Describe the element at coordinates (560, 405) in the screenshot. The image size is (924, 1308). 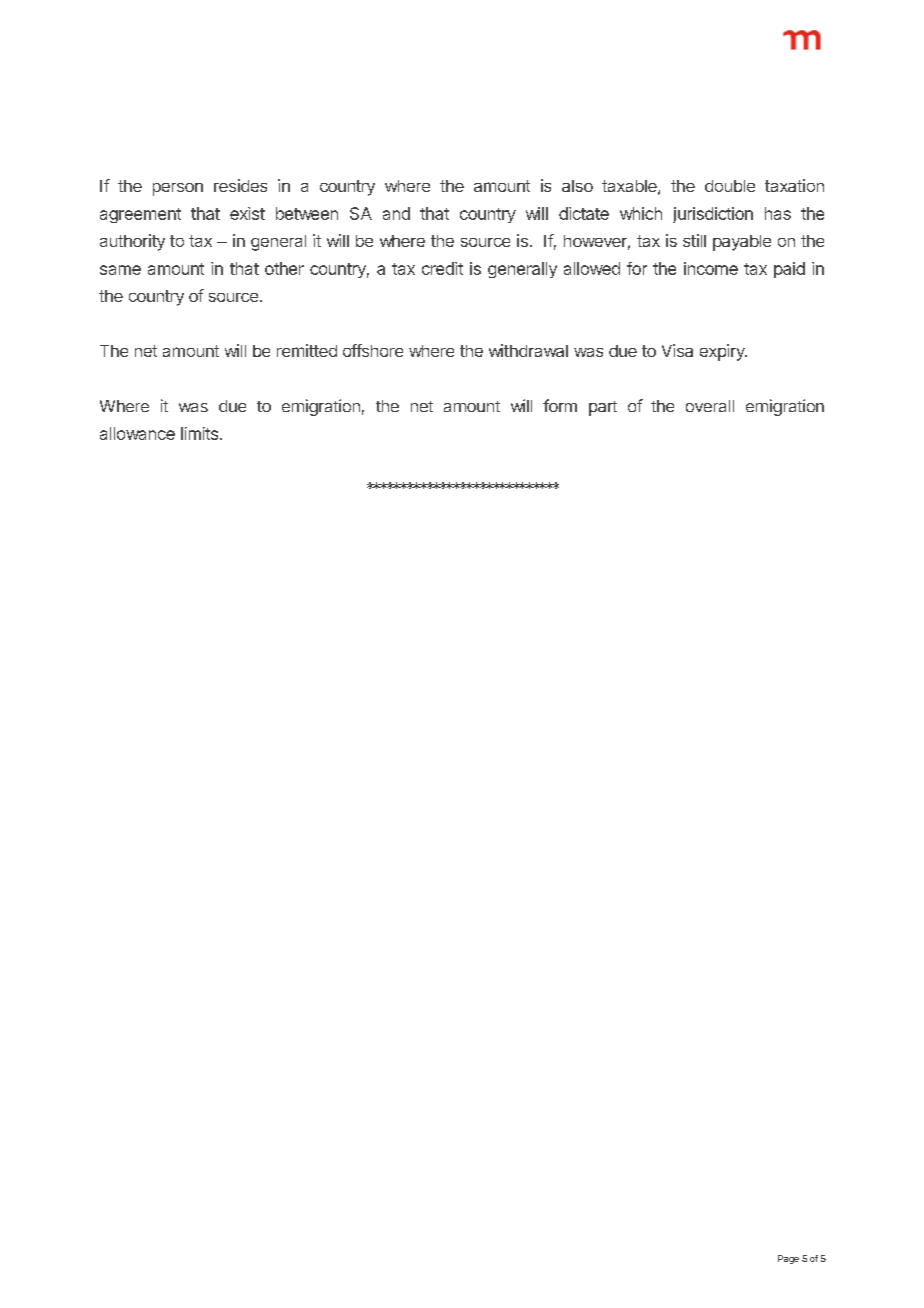
I see `form` at that location.
